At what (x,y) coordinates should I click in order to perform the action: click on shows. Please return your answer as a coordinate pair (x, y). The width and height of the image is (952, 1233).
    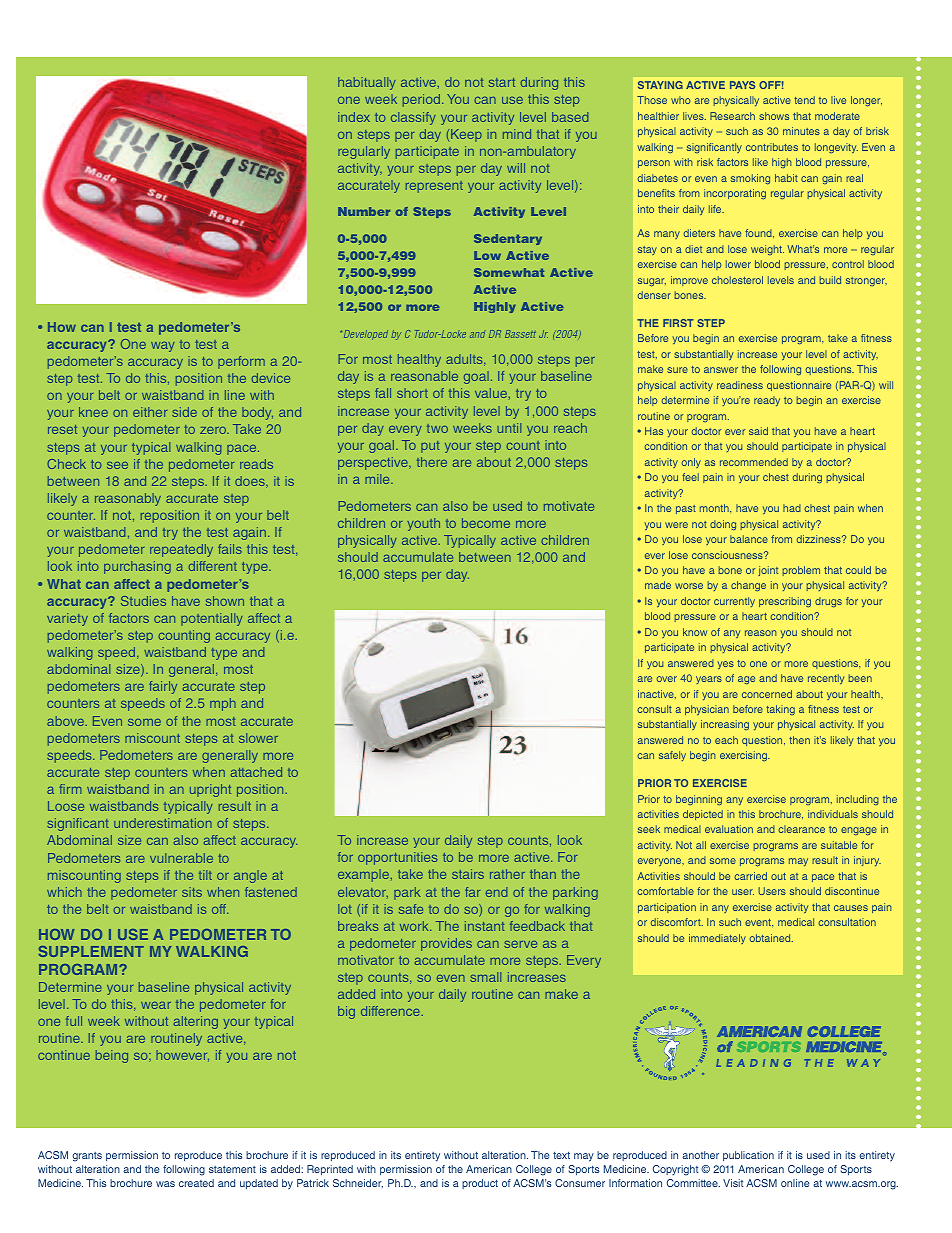
    Looking at the image, I should click on (774, 116).
